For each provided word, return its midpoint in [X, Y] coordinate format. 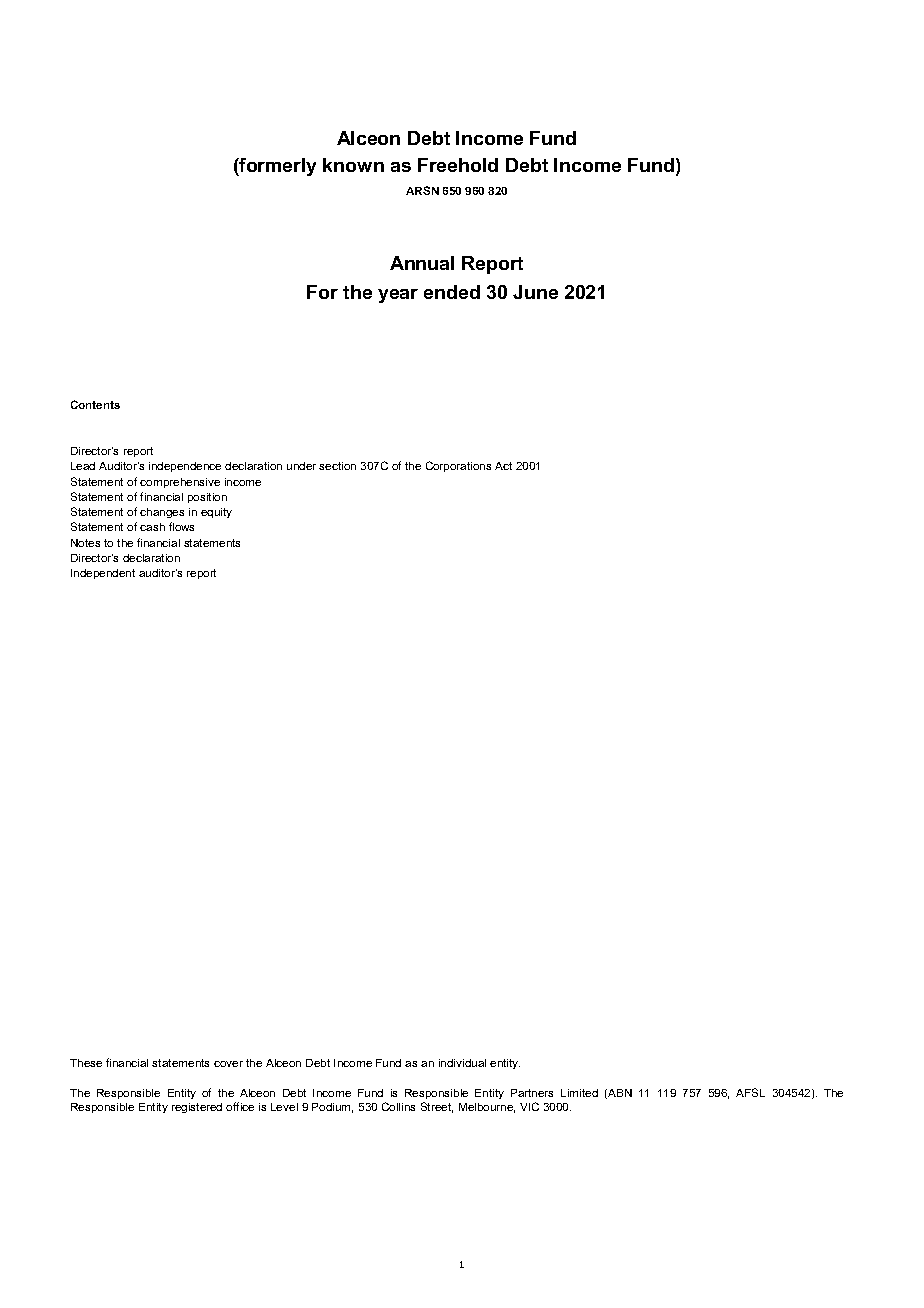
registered [197, 1108]
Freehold [458, 165]
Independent [103, 574]
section [337, 466]
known [353, 165]
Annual [422, 263]
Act [503, 466]
